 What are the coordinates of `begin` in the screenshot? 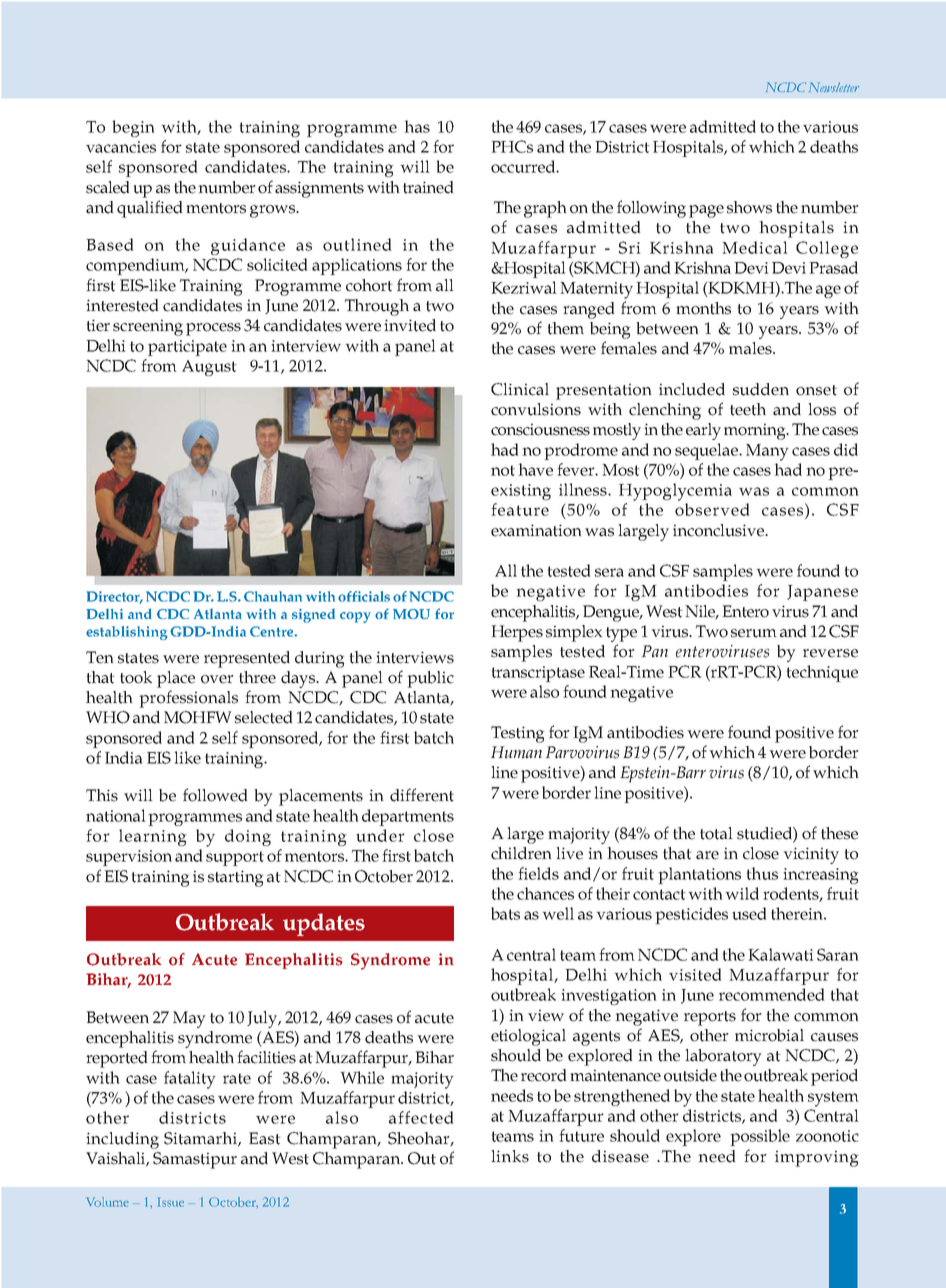 It's located at (133, 128).
